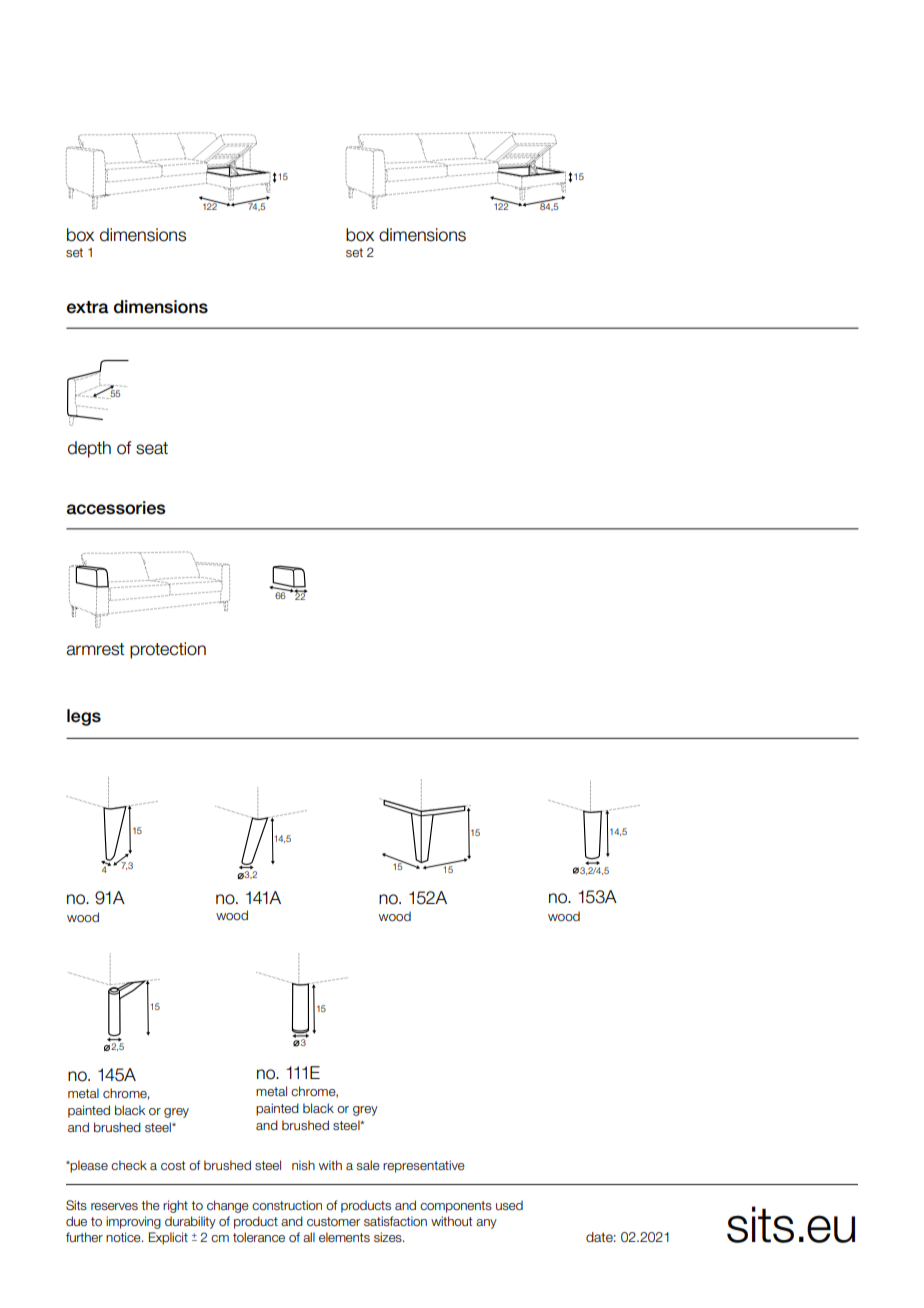 This page has width=924, height=1308. Describe the element at coordinates (309, 1237) in the page. I see `all` at that location.
